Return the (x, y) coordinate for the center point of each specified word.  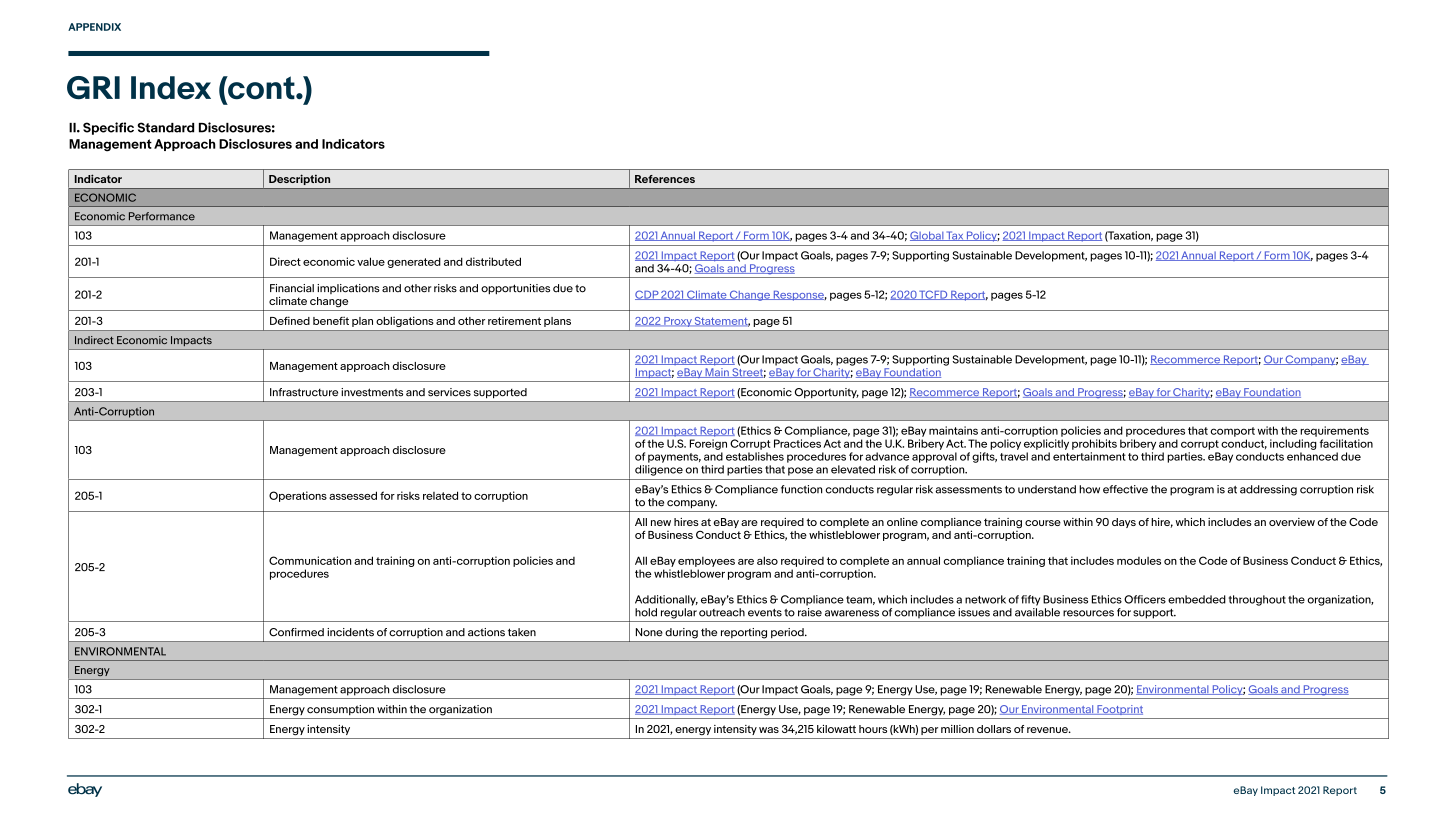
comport (1232, 432)
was (769, 730)
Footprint (1119, 710)
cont (261, 88)
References (665, 179)
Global (927, 236)
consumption (340, 710)
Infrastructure (304, 392)
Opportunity (827, 393)
